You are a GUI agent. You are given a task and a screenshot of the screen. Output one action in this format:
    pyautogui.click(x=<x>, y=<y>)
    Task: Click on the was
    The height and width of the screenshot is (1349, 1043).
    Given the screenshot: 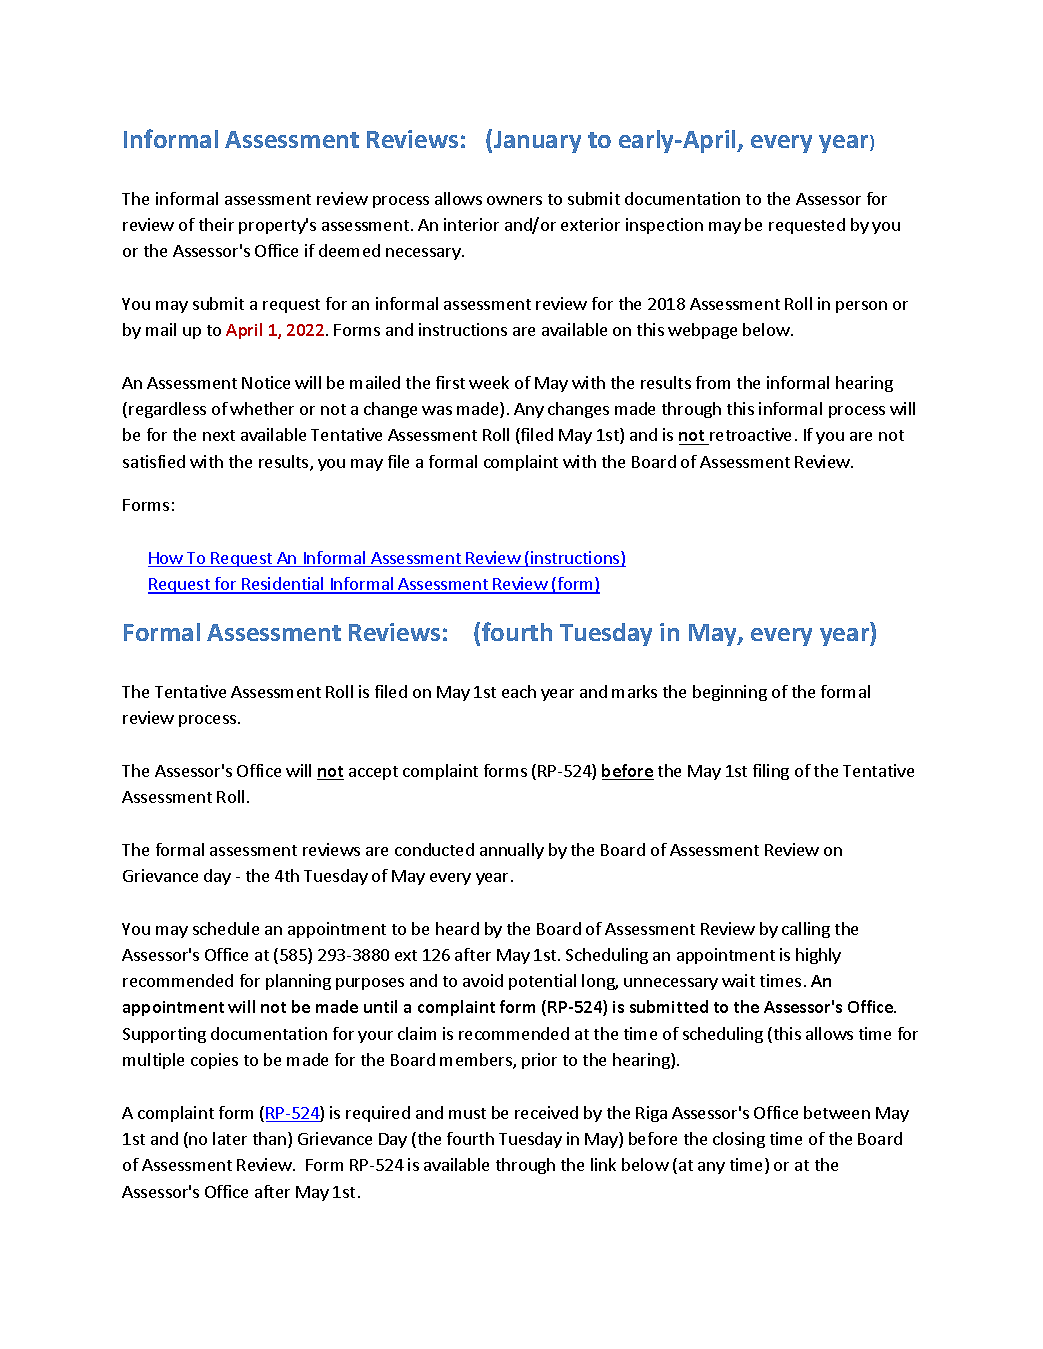 What is the action you would take?
    pyautogui.click(x=437, y=410)
